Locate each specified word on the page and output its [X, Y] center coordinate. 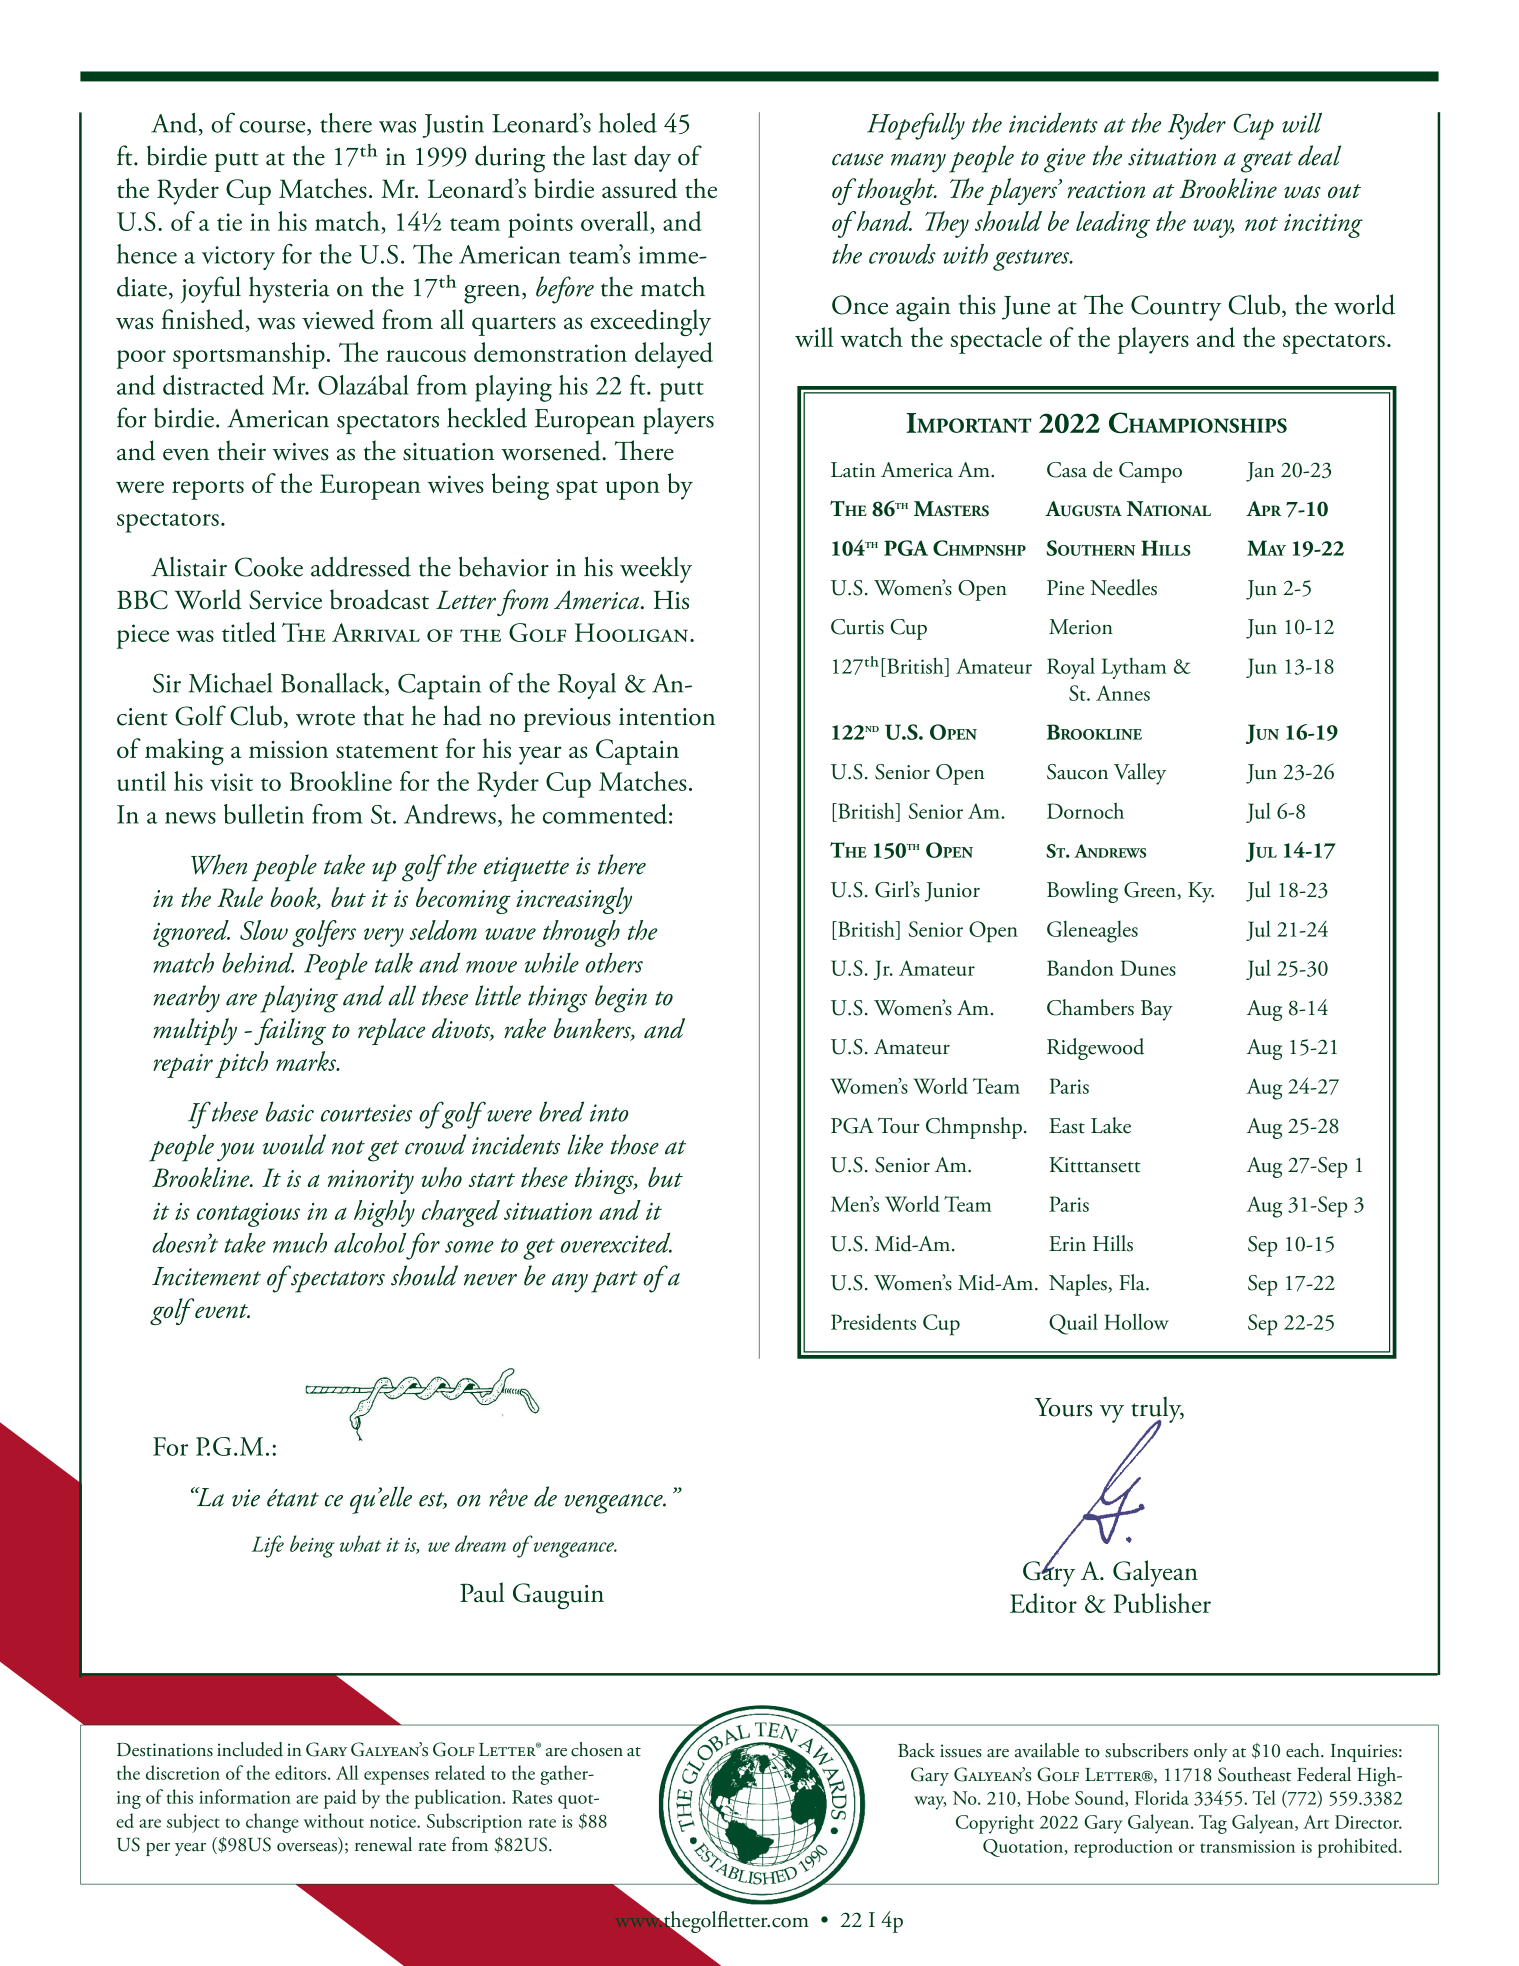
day [652, 158]
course [274, 127]
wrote [325, 719]
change [272, 1823]
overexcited [616, 1242]
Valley [1140, 774]
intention [667, 717]
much [300, 1243]
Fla [1133, 1282]
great [1267, 162]
